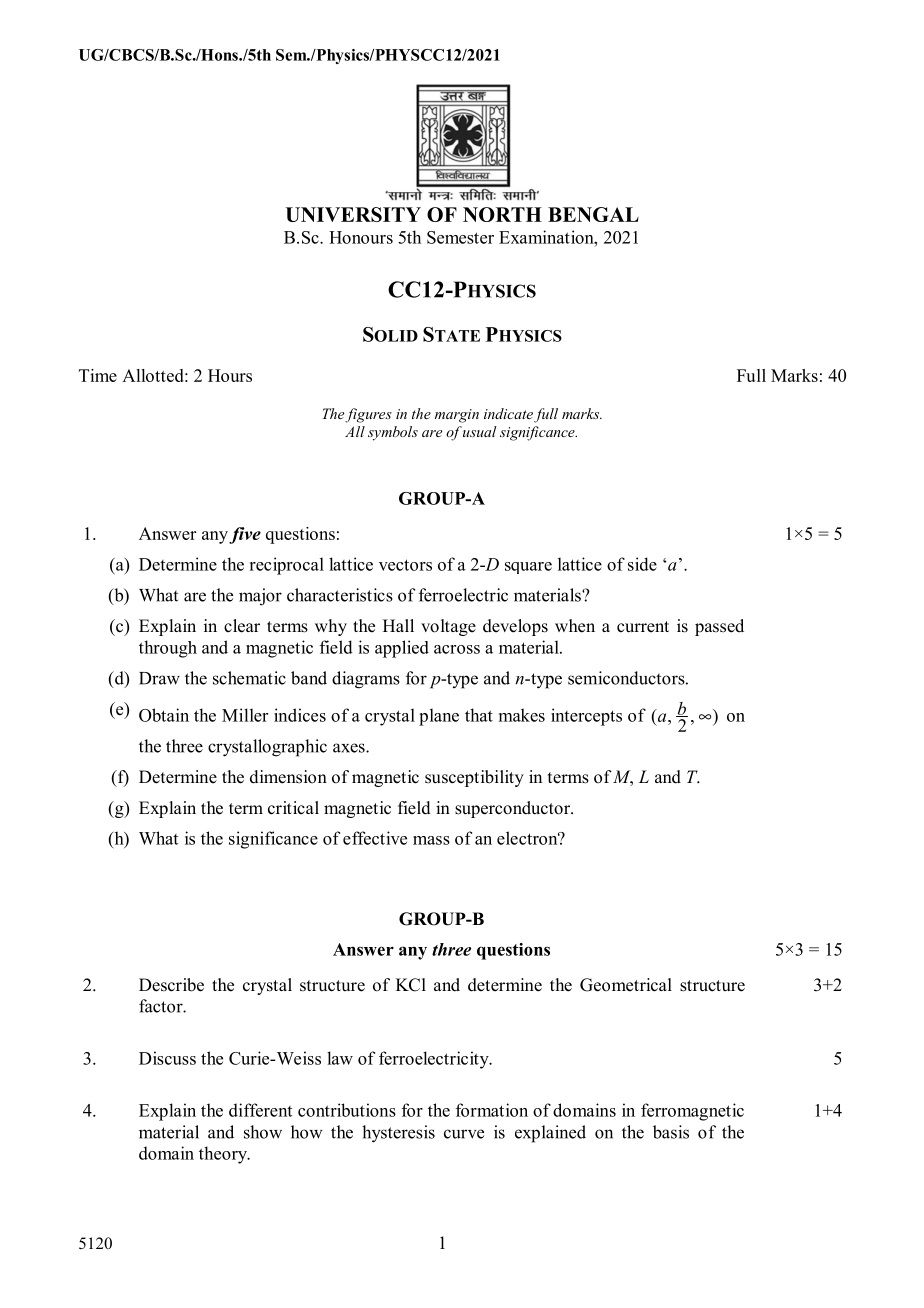 The width and height of the screenshot is (924, 1308). What do you see at coordinates (431, 840) in the screenshot?
I see `mass` at bounding box center [431, 840].
